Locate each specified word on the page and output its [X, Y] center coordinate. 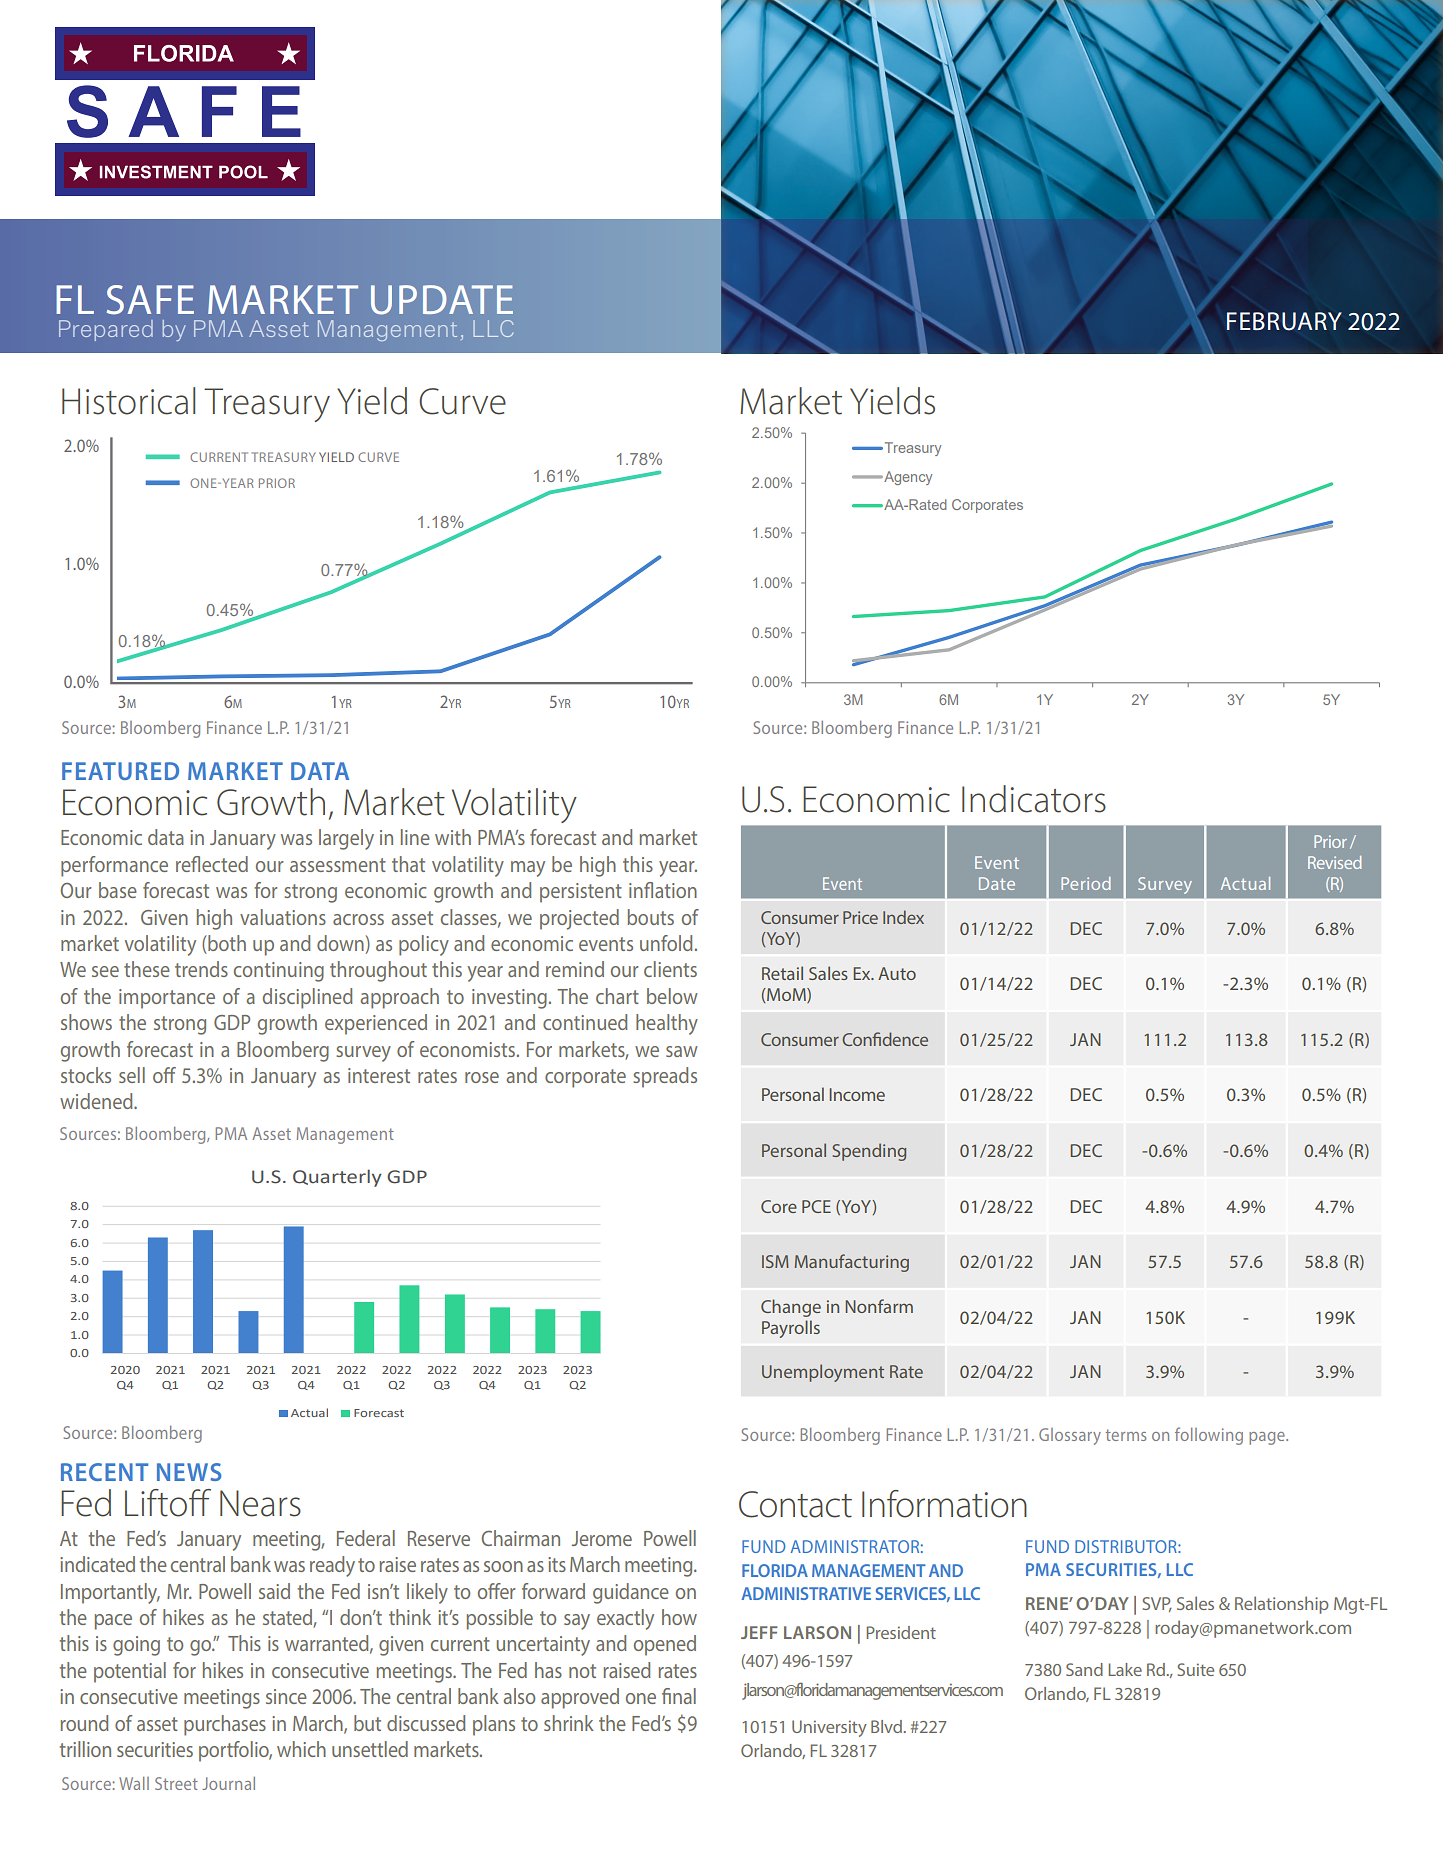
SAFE [150, 300]
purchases [225, 1725]
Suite [1196, 1669]
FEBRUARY [1284, 321]
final [679, 1696]
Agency [907, 478]
